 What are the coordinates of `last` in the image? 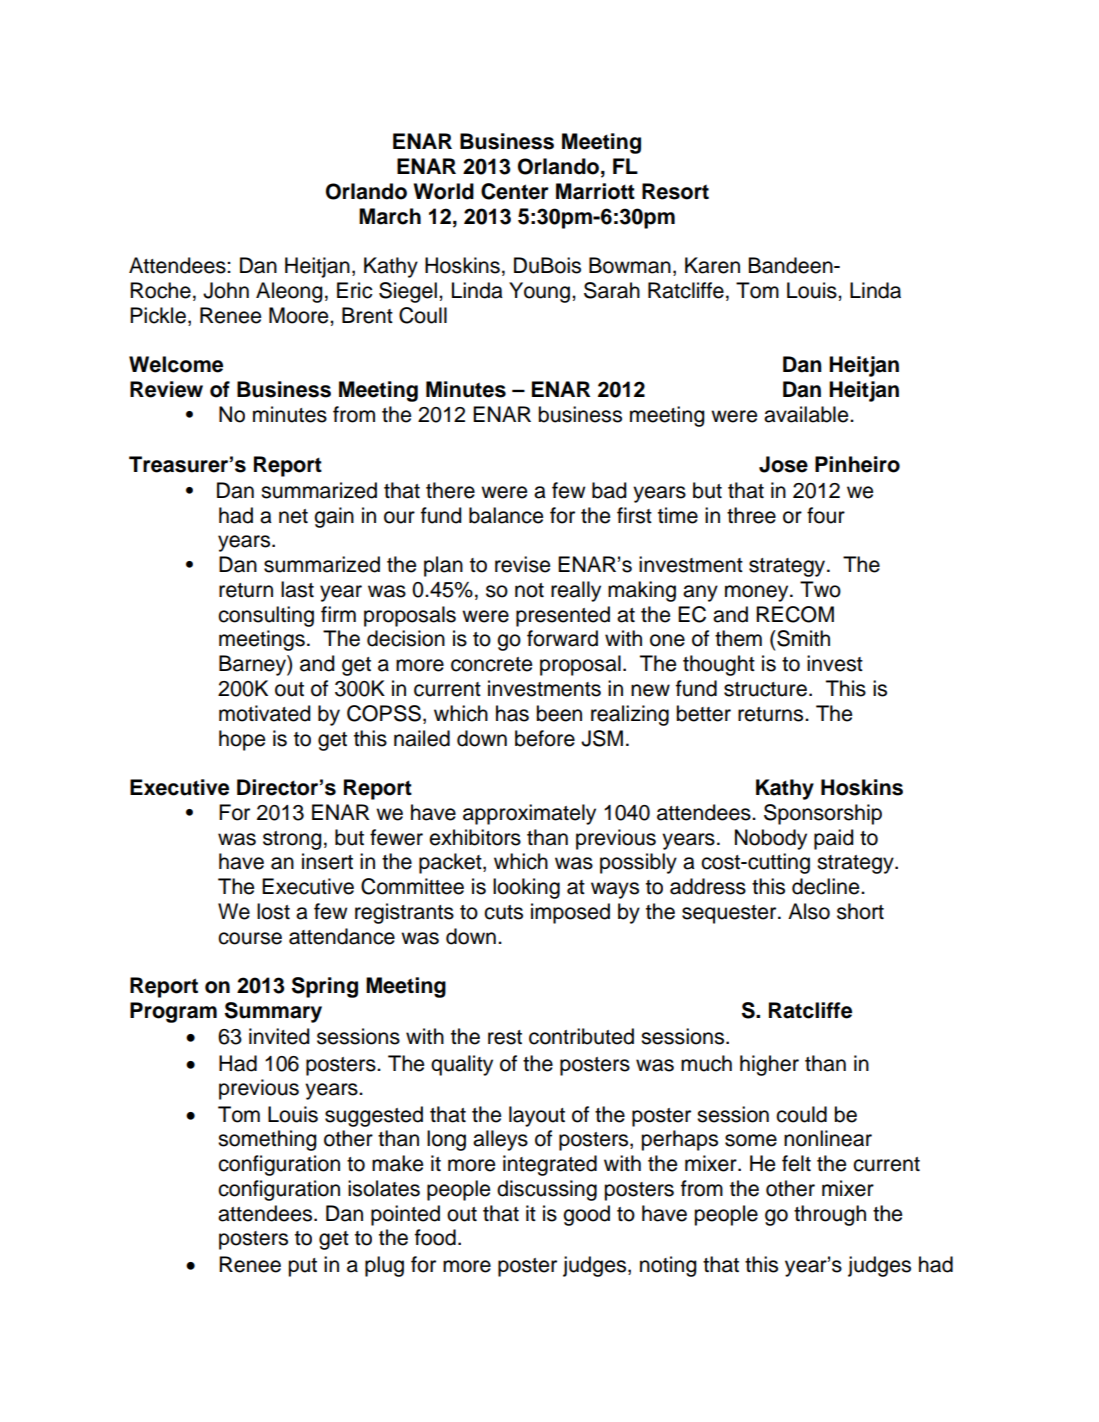 It's located at (297, 589).
